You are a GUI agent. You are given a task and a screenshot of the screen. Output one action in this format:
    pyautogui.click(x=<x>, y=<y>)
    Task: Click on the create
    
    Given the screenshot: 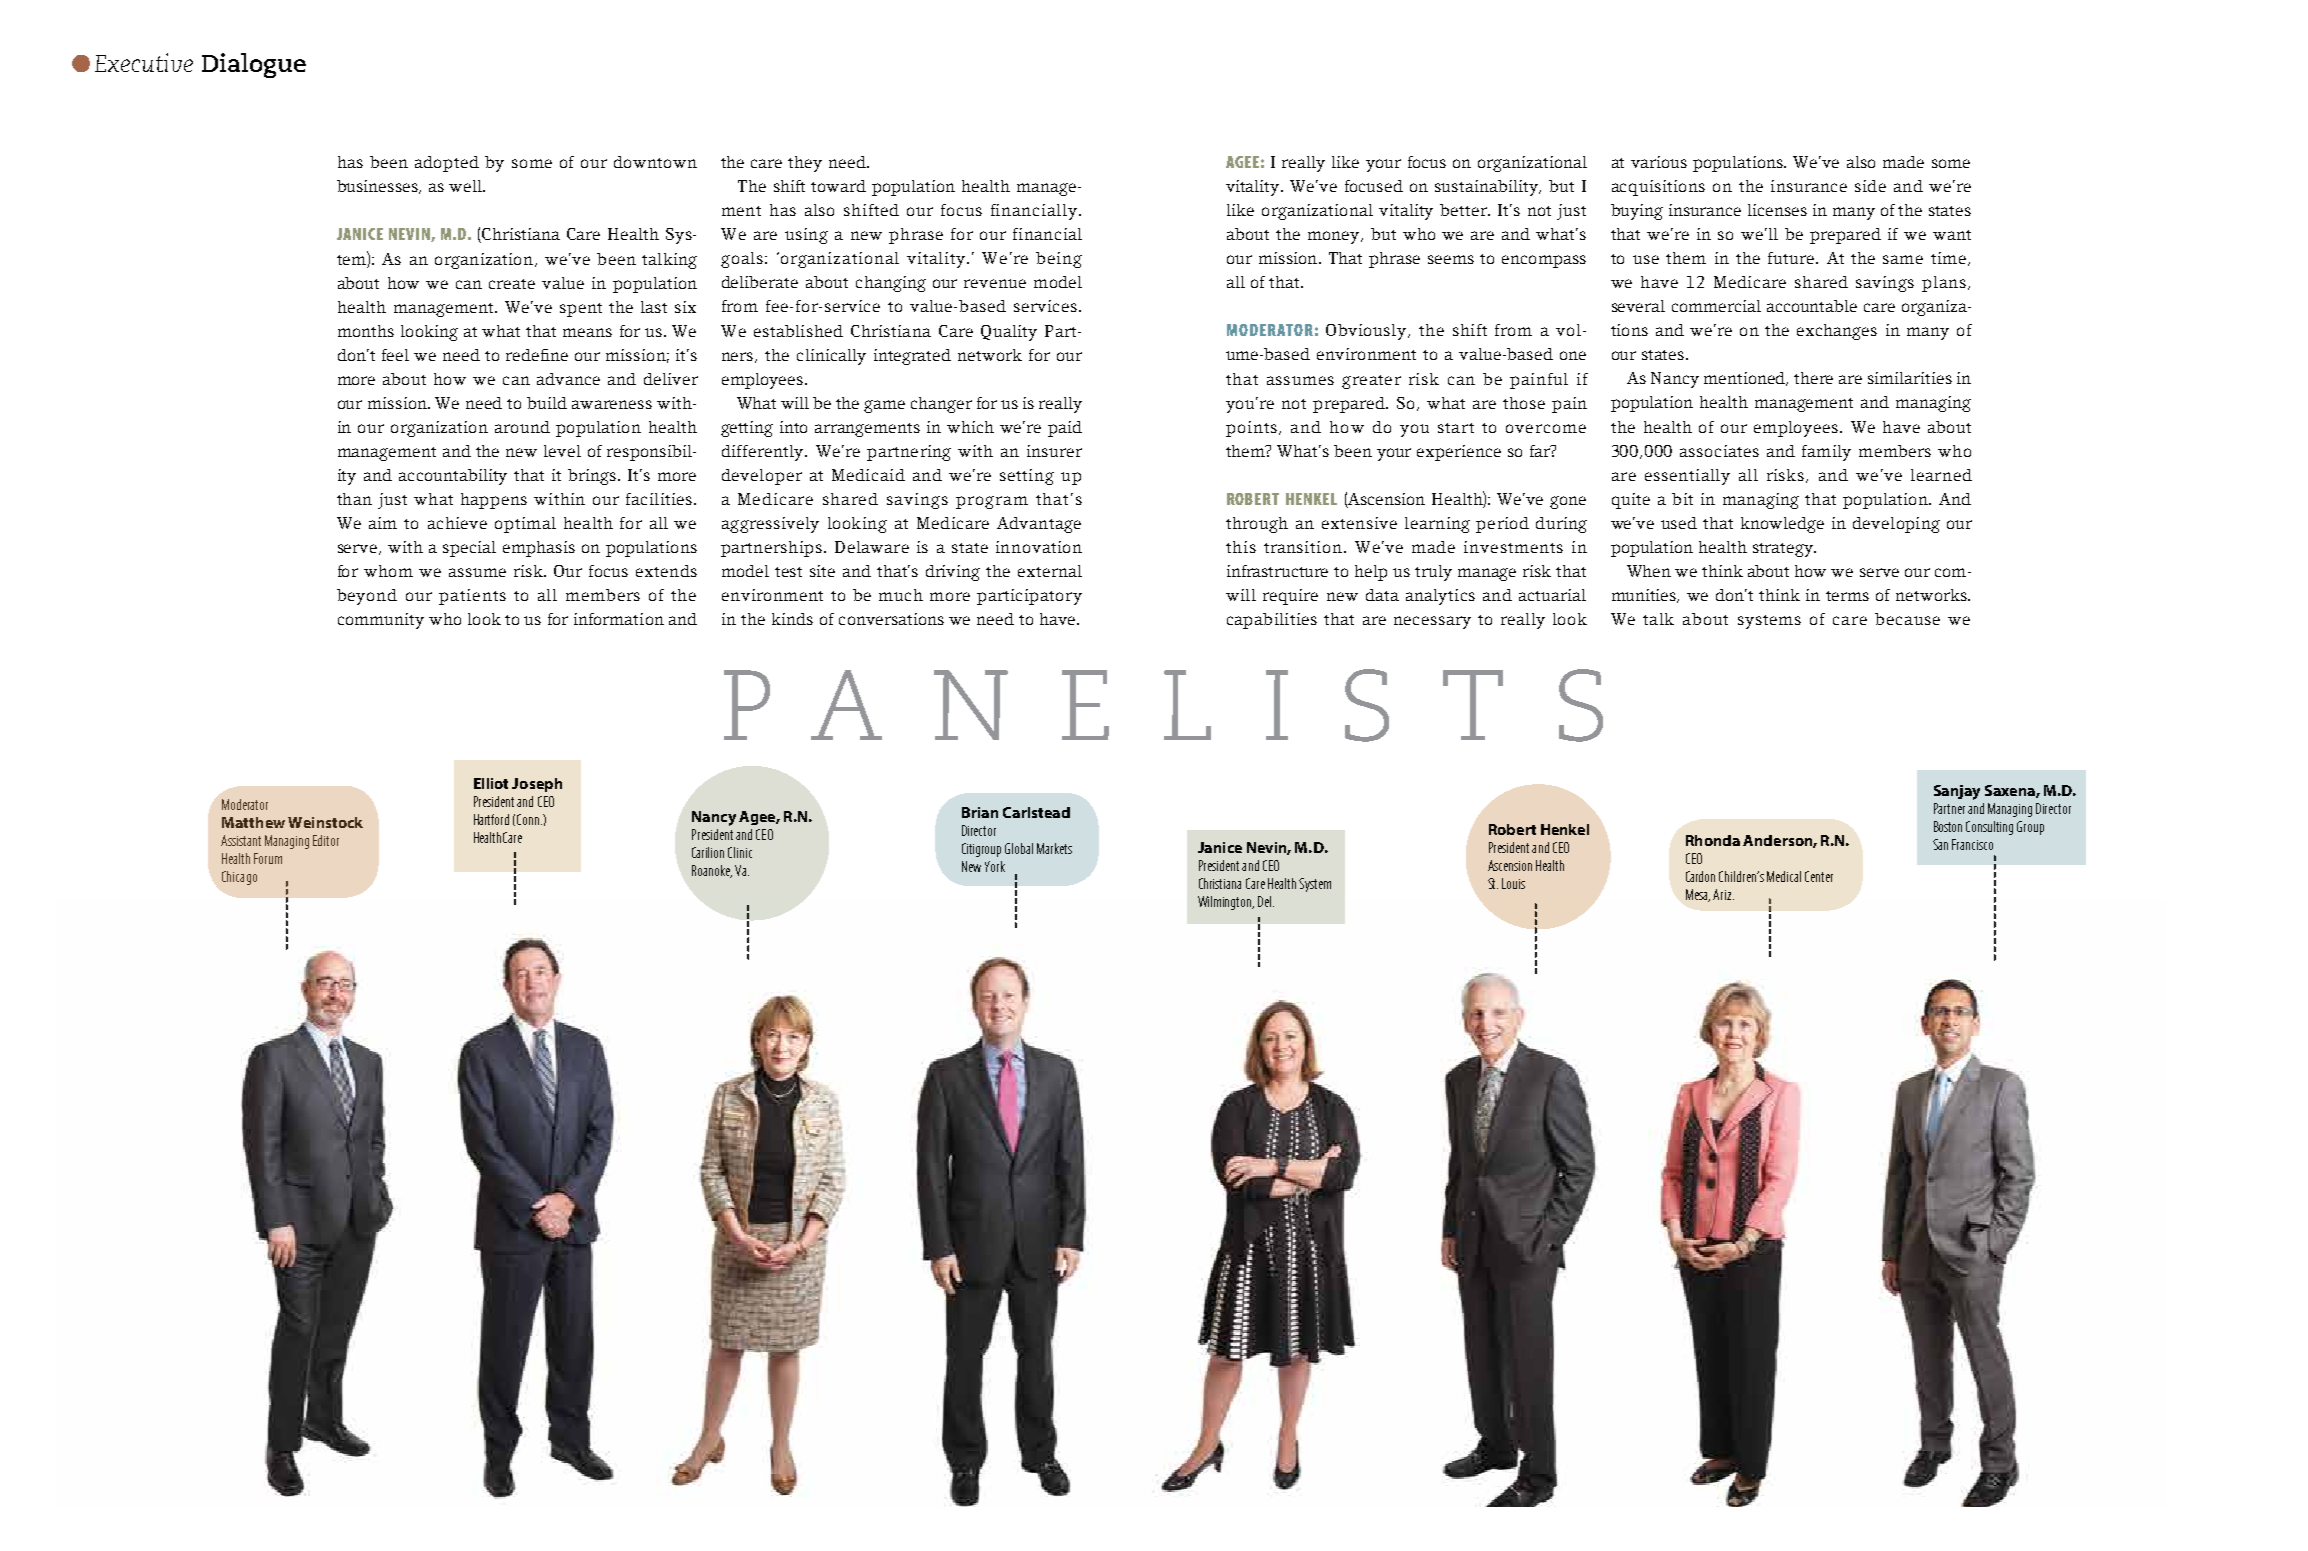 What is the action you would take?
    pyautogui.click(x=512, y=284)
